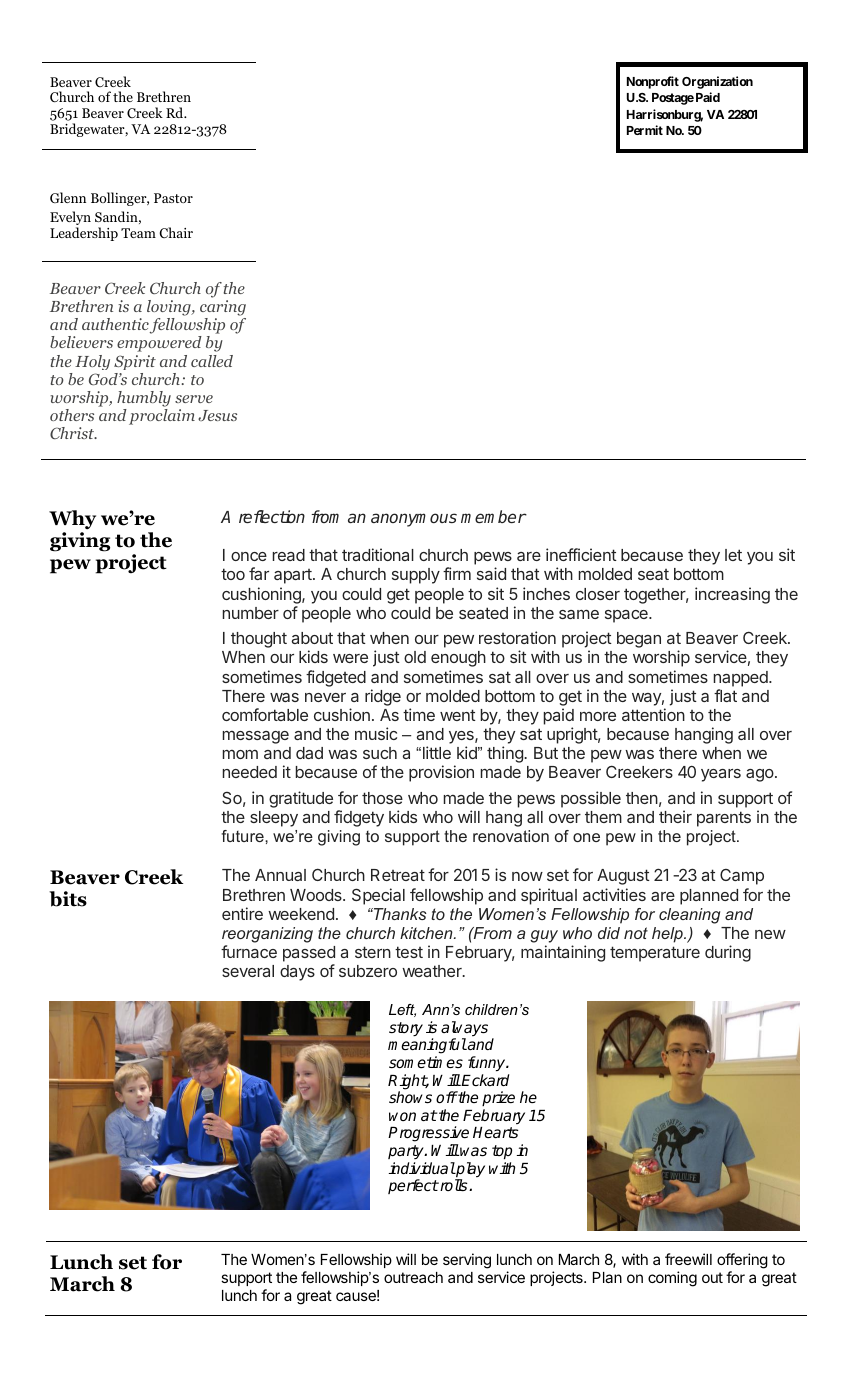  Describe the element at coordinates (725, 695) in the screenshot. I see `flat` at that location.
